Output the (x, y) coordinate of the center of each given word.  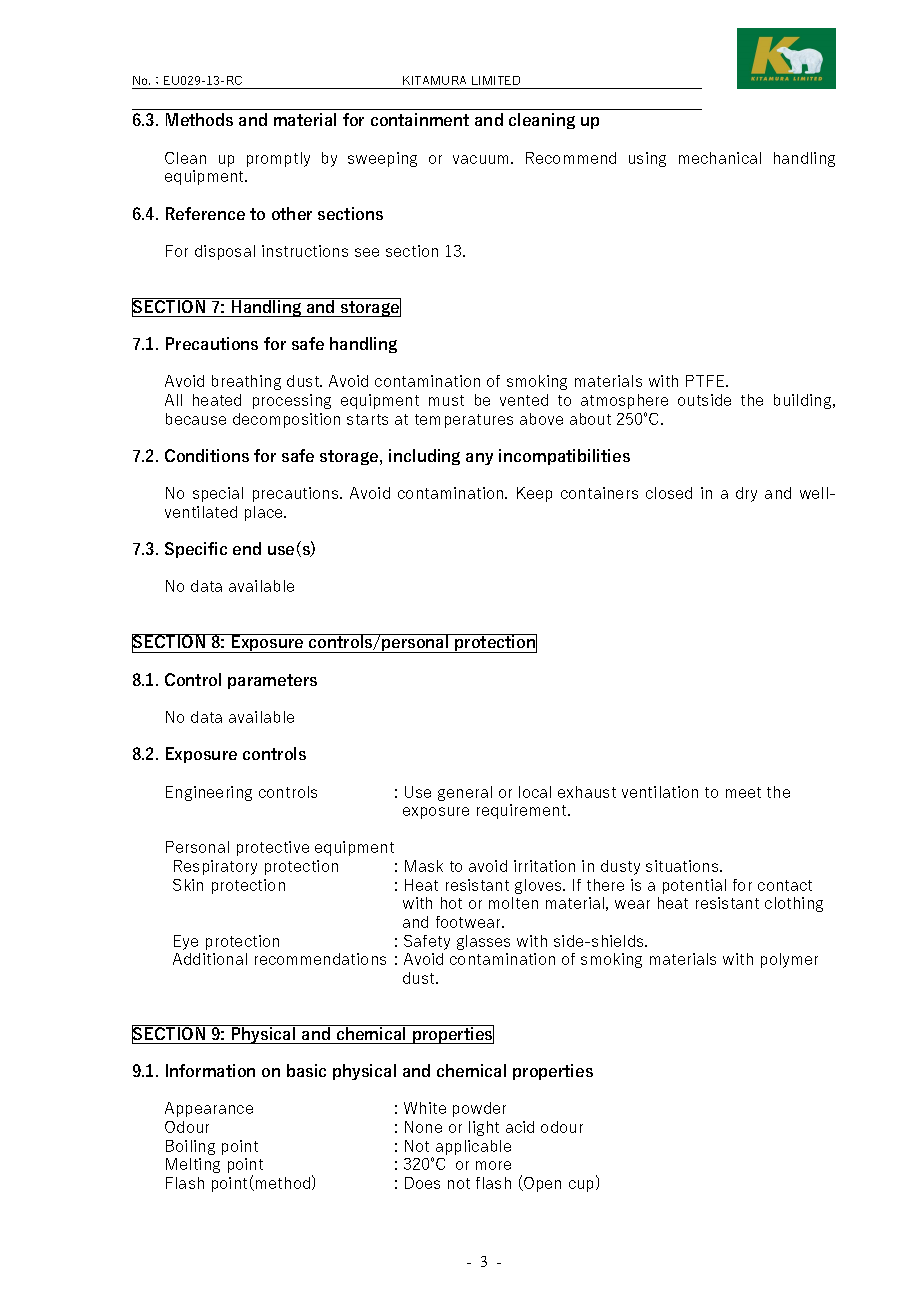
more (493, 1165)
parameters (272, 681)
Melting (193, 1165)
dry (746, 494)
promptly (278, 159)
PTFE (706, 381)
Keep (534, 494)
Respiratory (215, 867)
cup (583, 1186)
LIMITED (496, 80)
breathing (246, 382)
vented (524, 400)
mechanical (720, 158)
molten (513, 903)
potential (694, 886)
